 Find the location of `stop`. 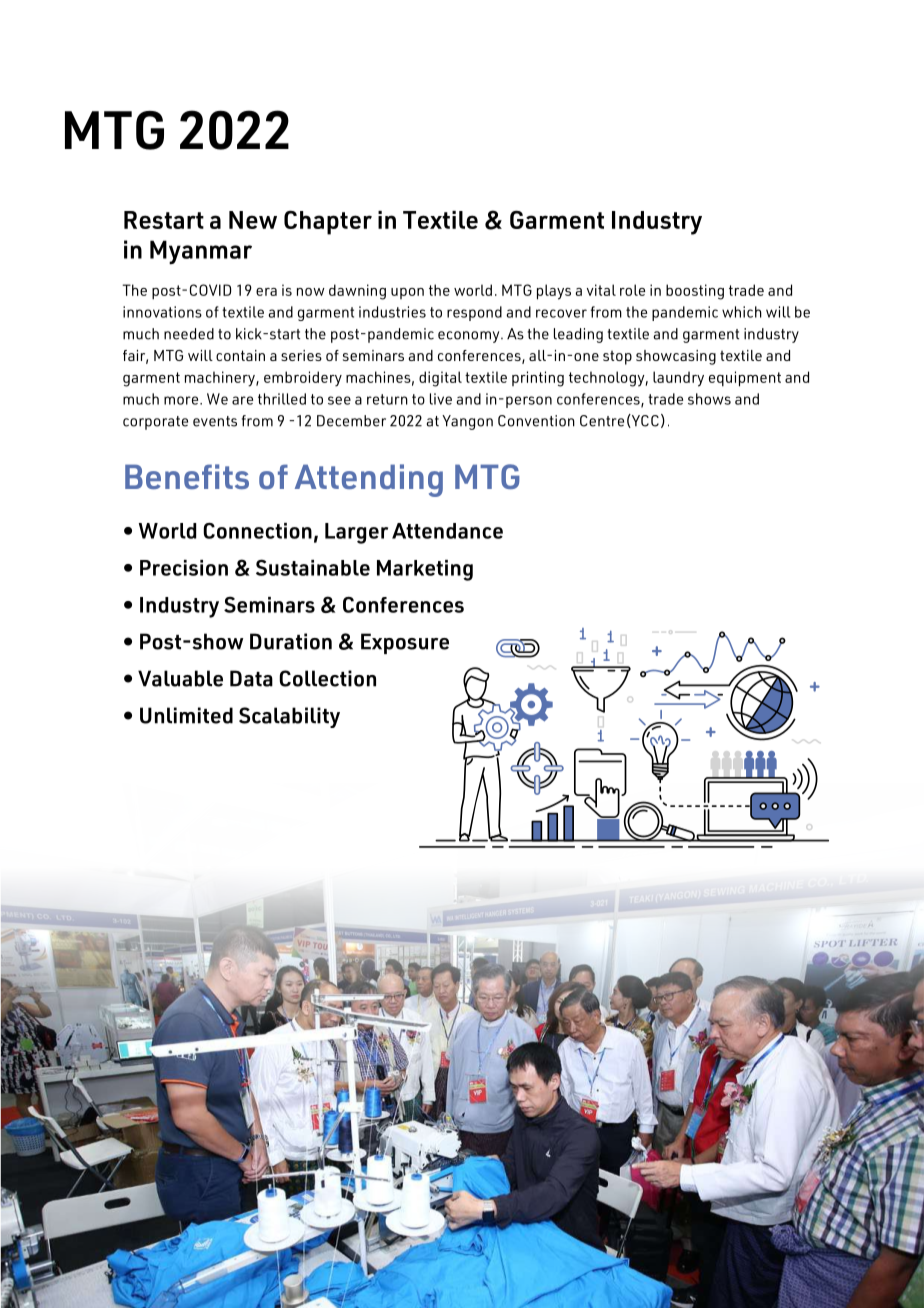

stop is located at coordinates (617, 358).
